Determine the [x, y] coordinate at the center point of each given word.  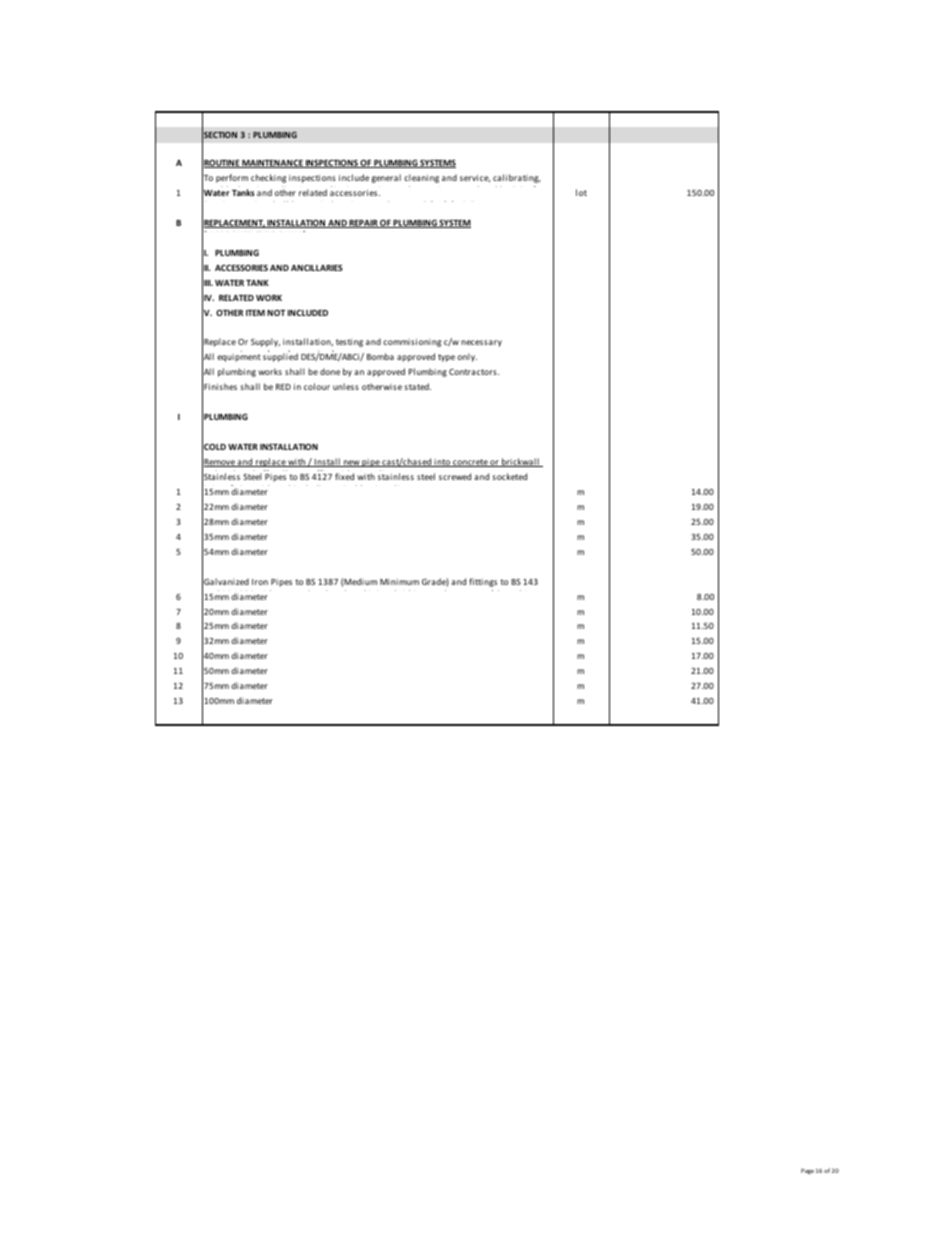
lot [581, 192]
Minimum [399, 582]
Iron [260, 582]
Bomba [380, 356]
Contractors [474, 372]
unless [346, 386]
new [352, 463]
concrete [470, 463]
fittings [483, 582]
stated [417, 386]
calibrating [517, 178]
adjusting [294, 191]
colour [317, 386]
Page [807, 1171]
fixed [344, 476]
